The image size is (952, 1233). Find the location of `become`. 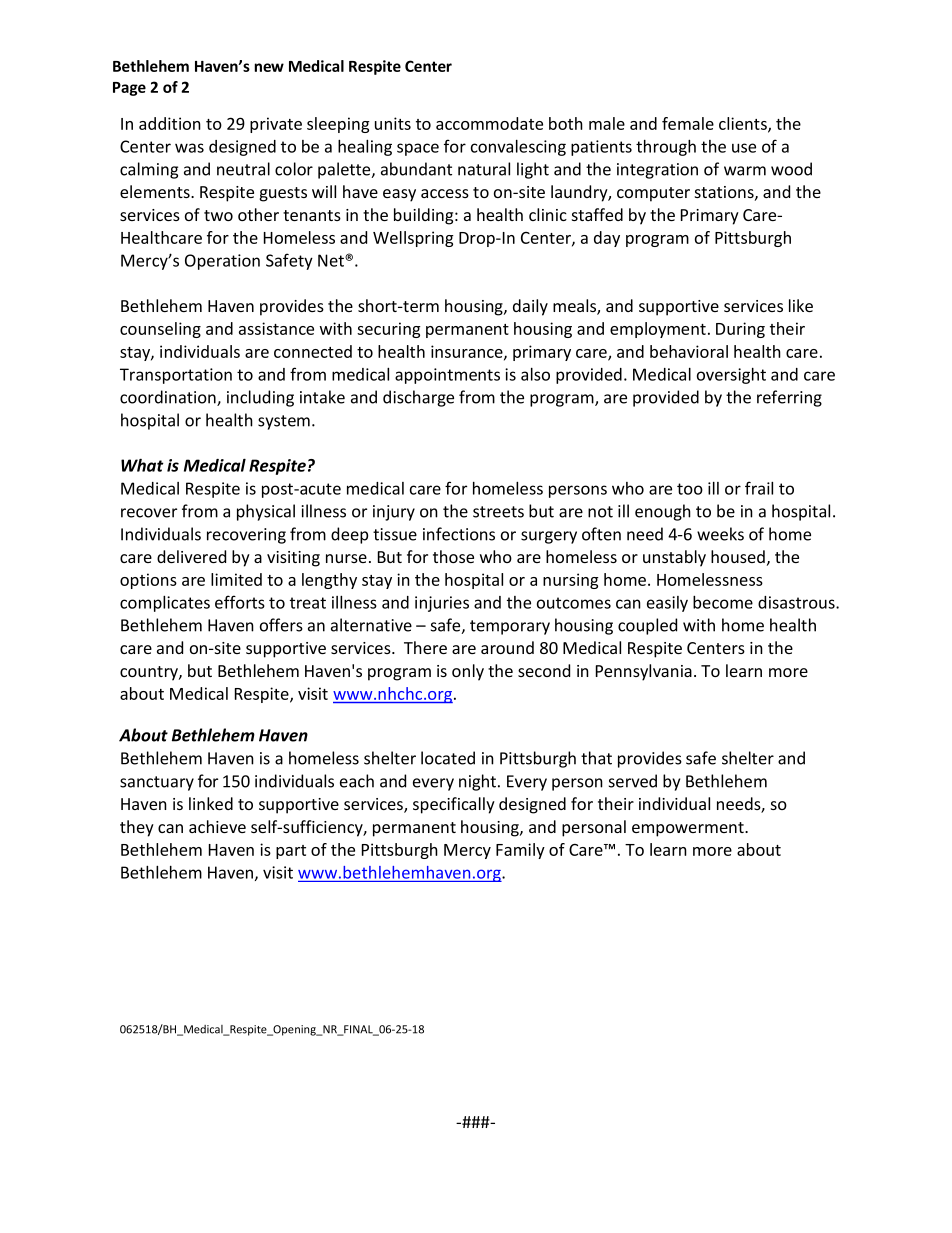

become is located at coordinates (723, 602).
